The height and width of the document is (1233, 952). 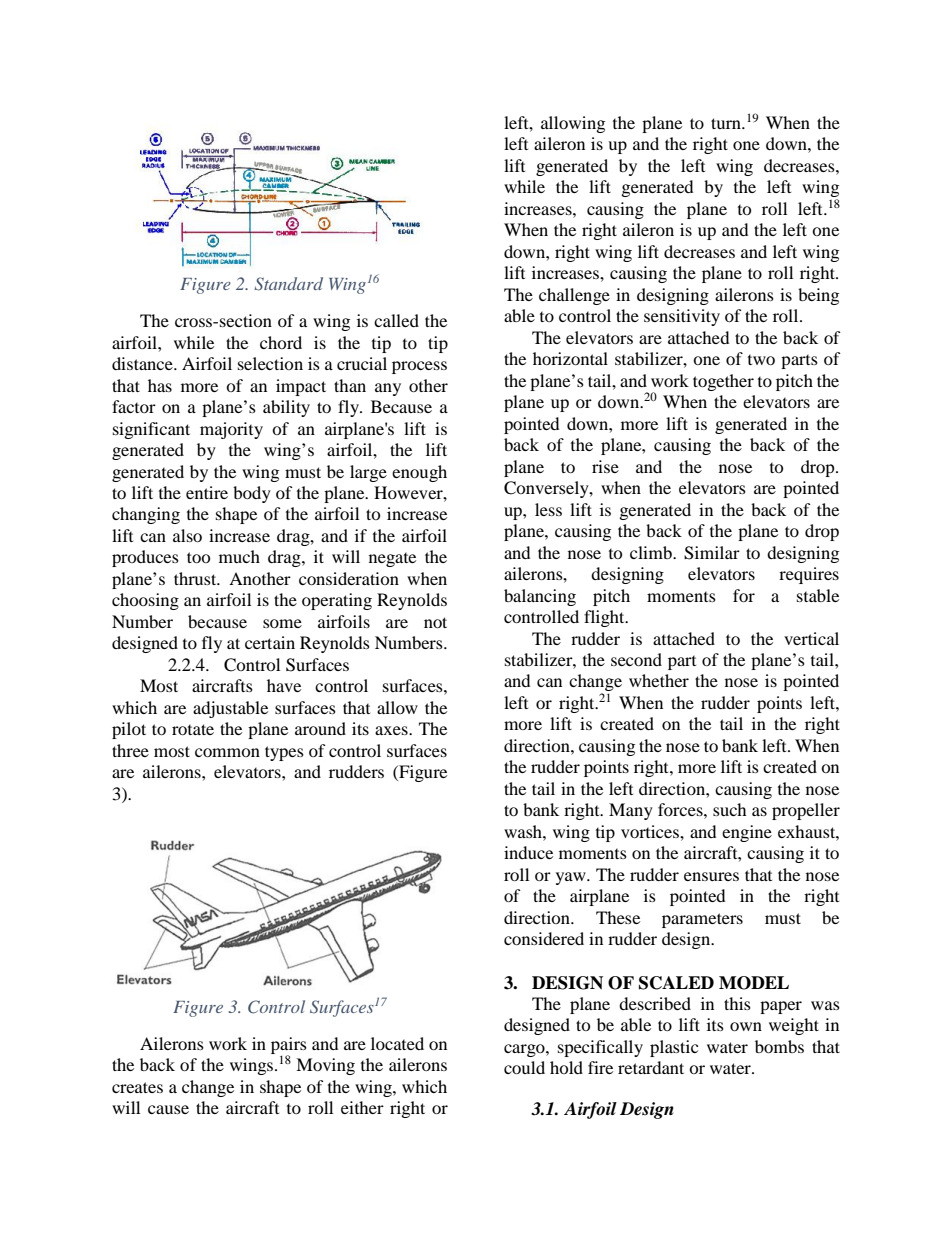 I want to click on Standard, so click(x=288, y=284).
